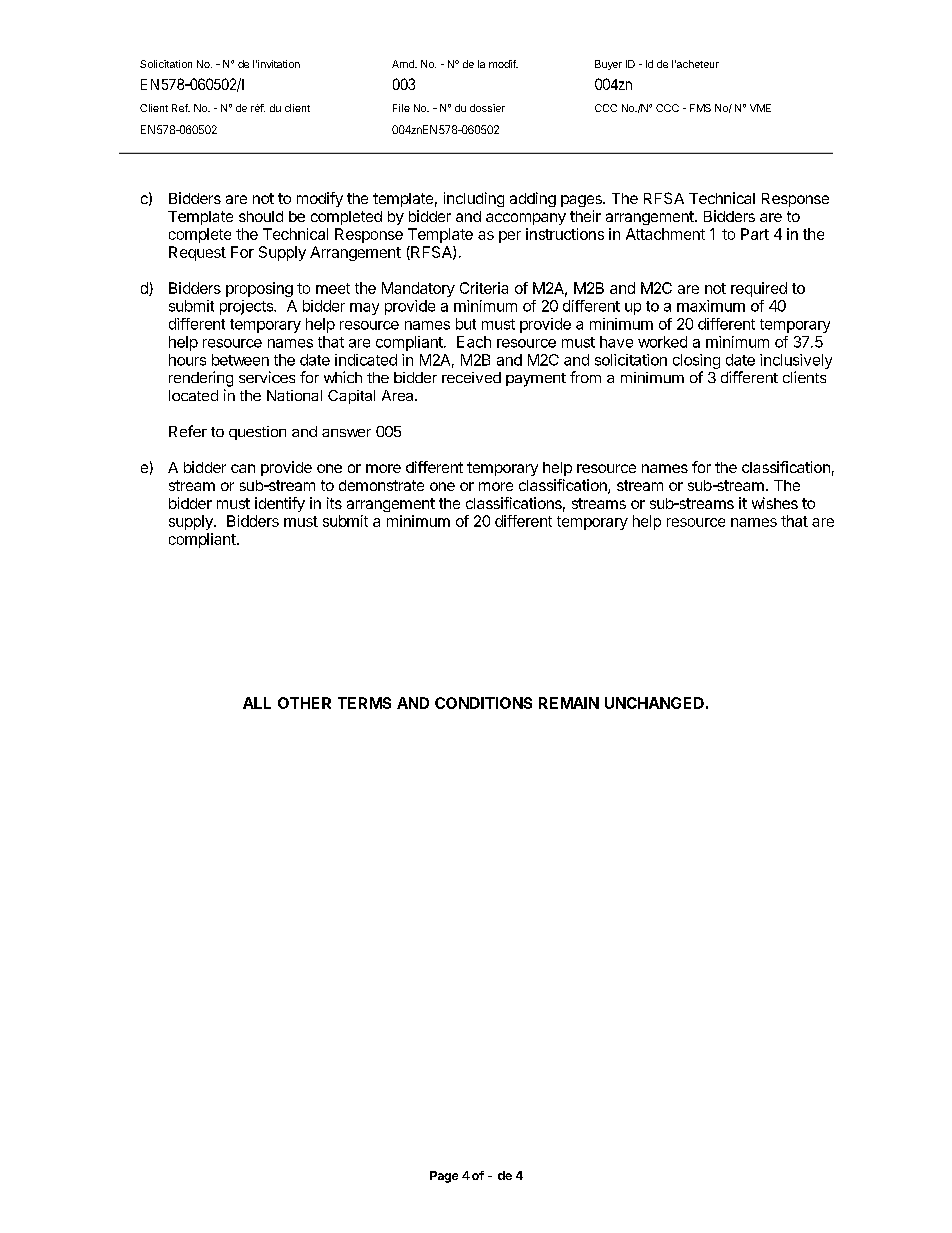 The width and height of the page is (952, 1233). What do you see at coordinates (267, 377) in the page?
I see `services` at bounding box center [267, 377].
